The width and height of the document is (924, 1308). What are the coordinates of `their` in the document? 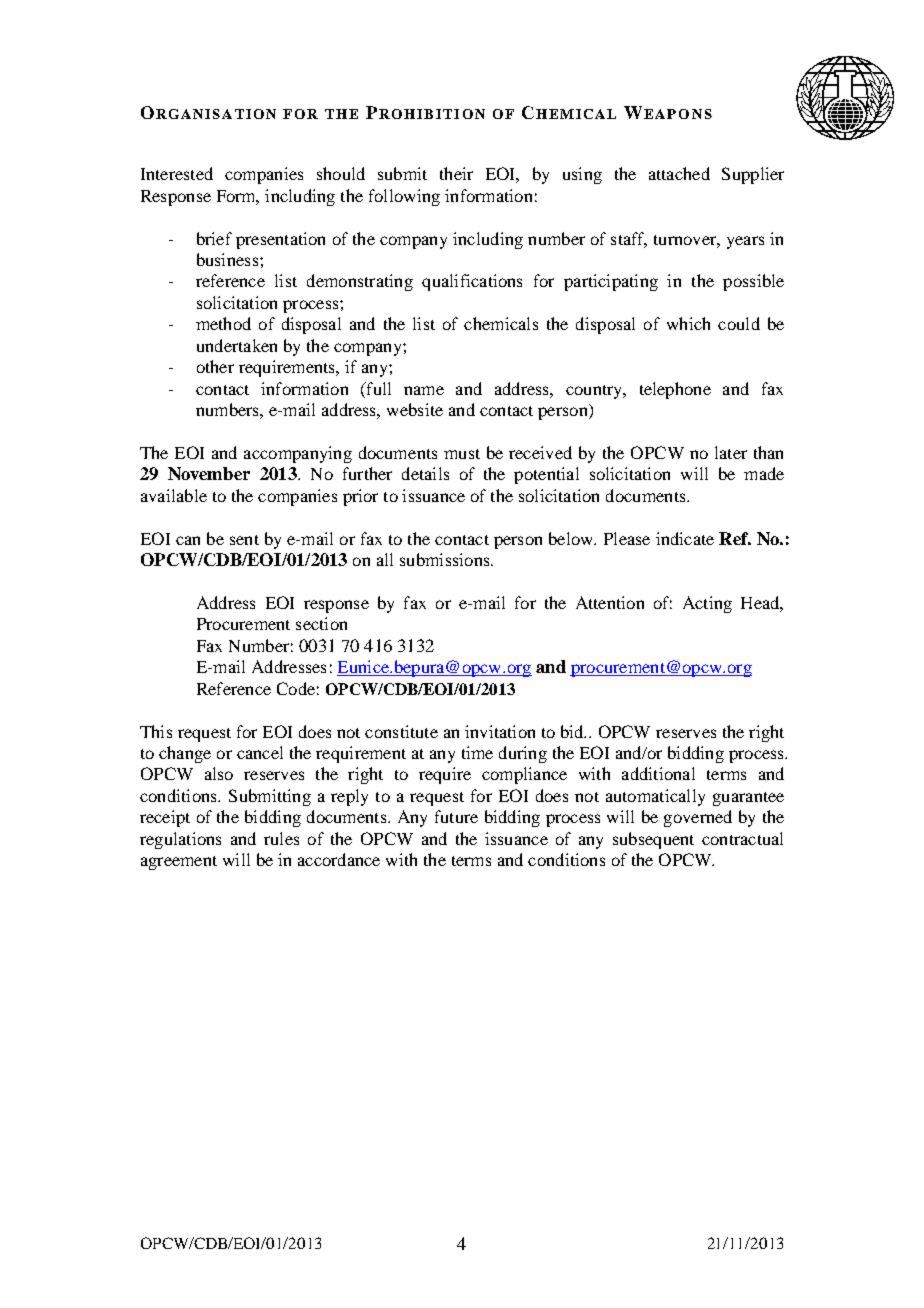 It's located at (456, 173).
